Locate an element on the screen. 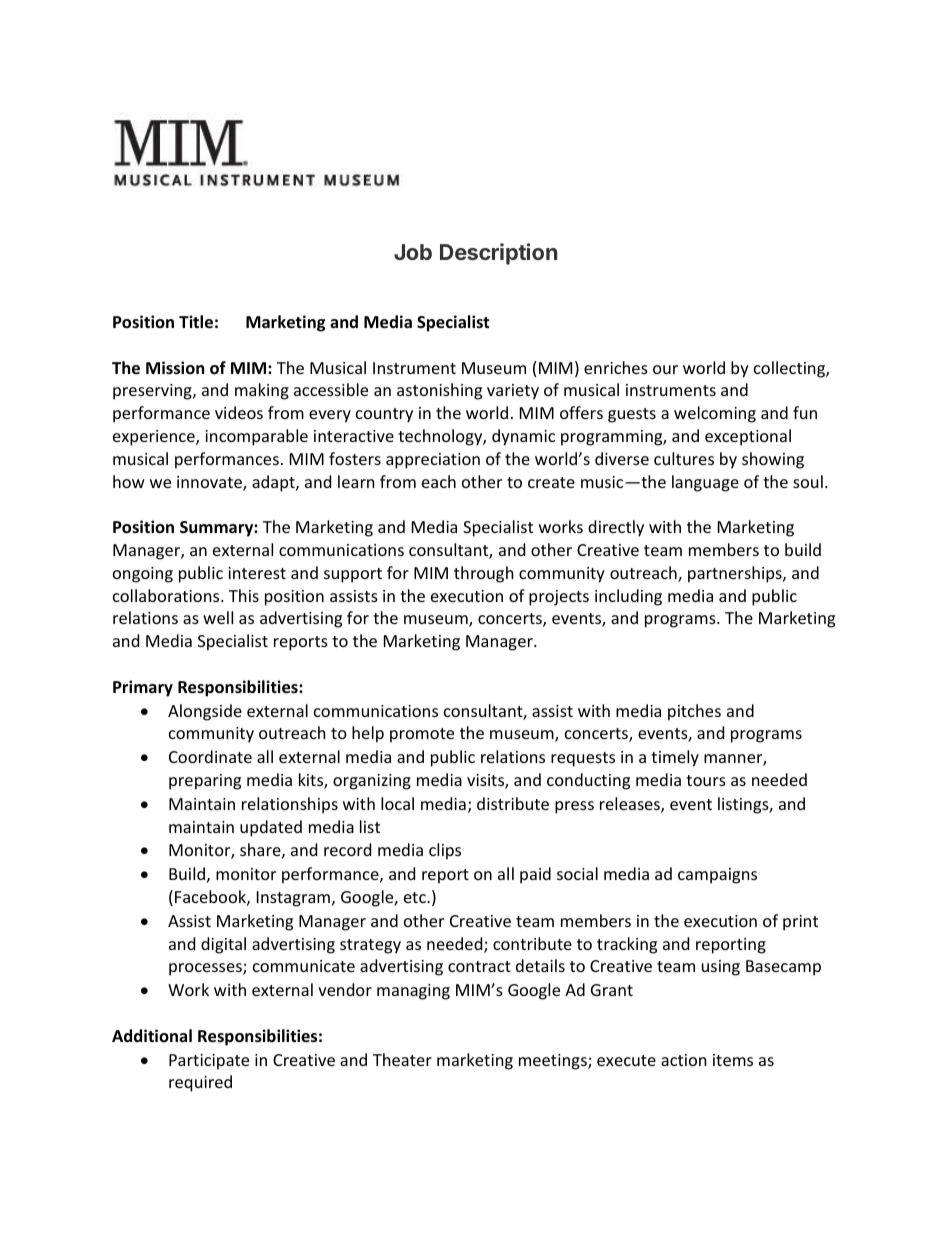  Alongside is located at coordinates (205, 712).
